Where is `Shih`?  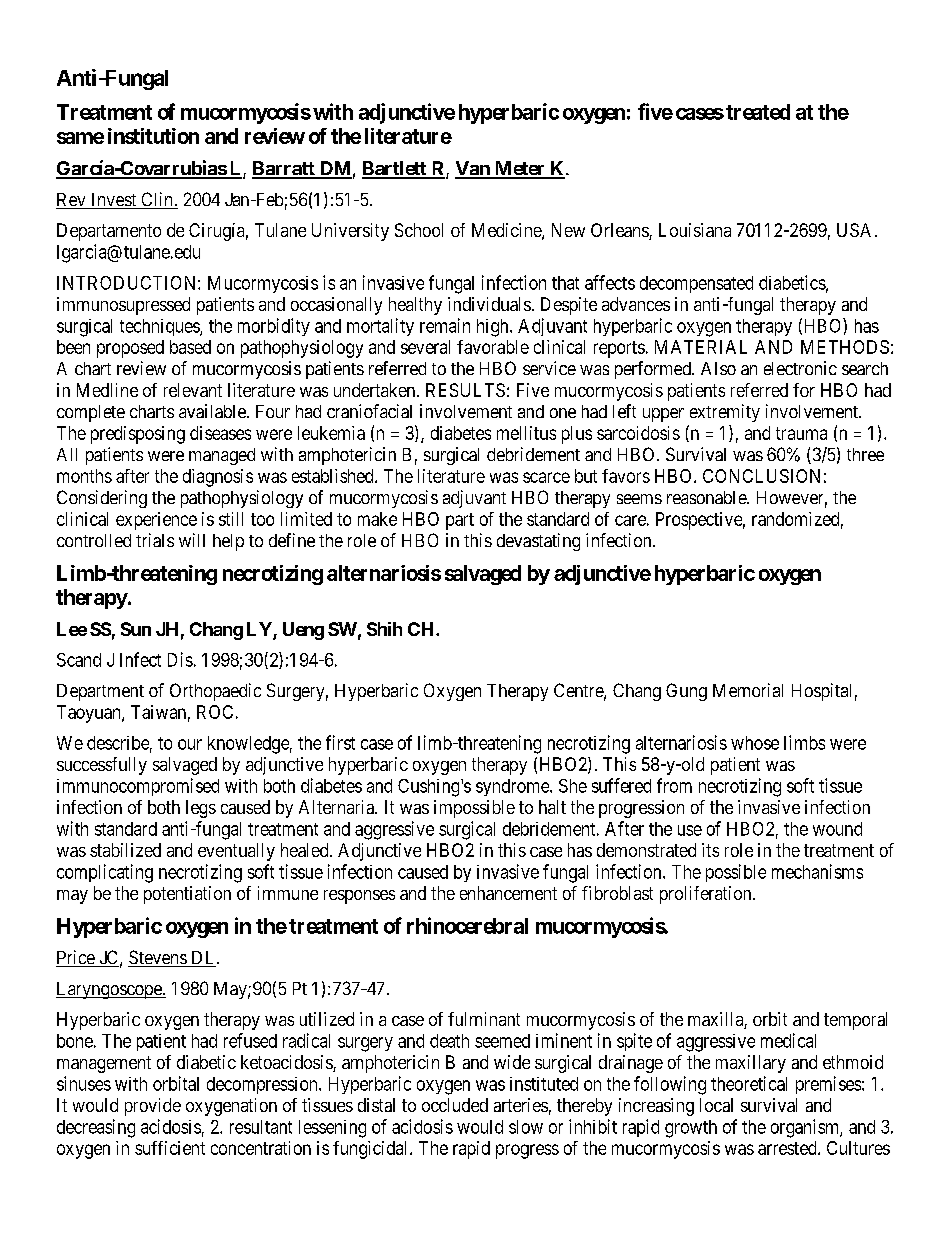 Shih is located at coordinates (384, 629).
